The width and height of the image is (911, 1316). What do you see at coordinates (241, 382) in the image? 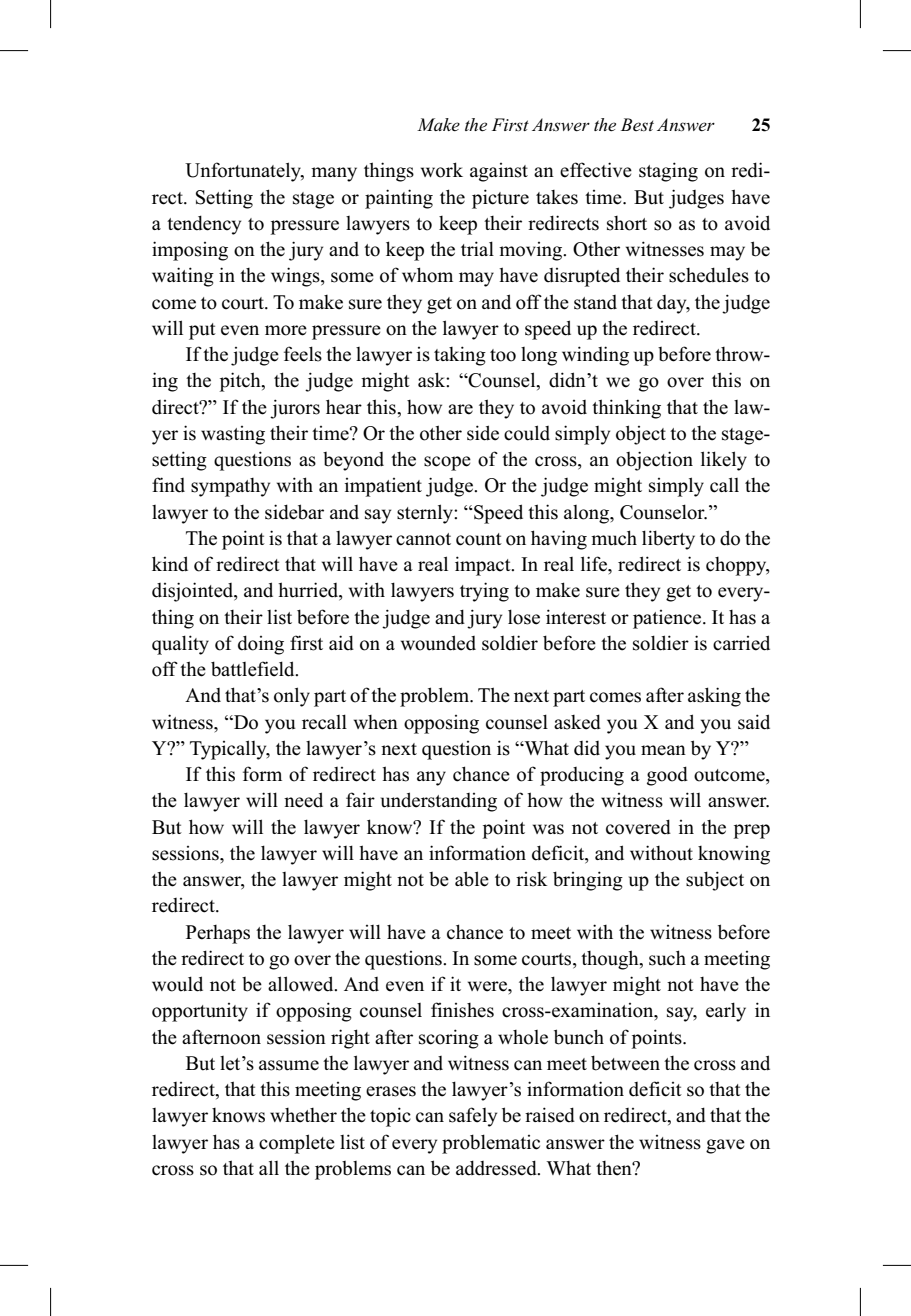
I see `pitch` at bounding box center [241, 382].
